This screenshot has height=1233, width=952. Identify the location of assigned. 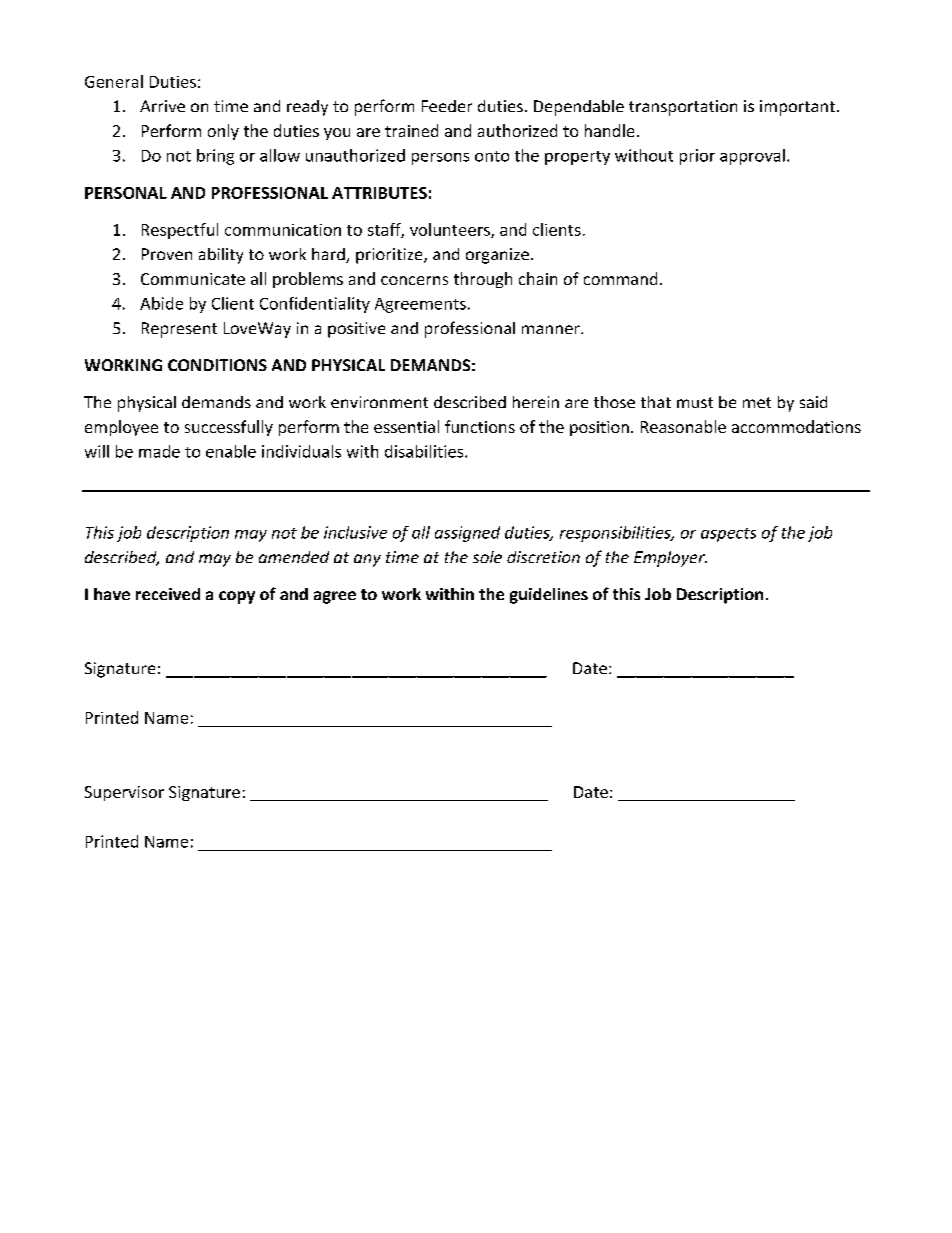
(467, 534).
